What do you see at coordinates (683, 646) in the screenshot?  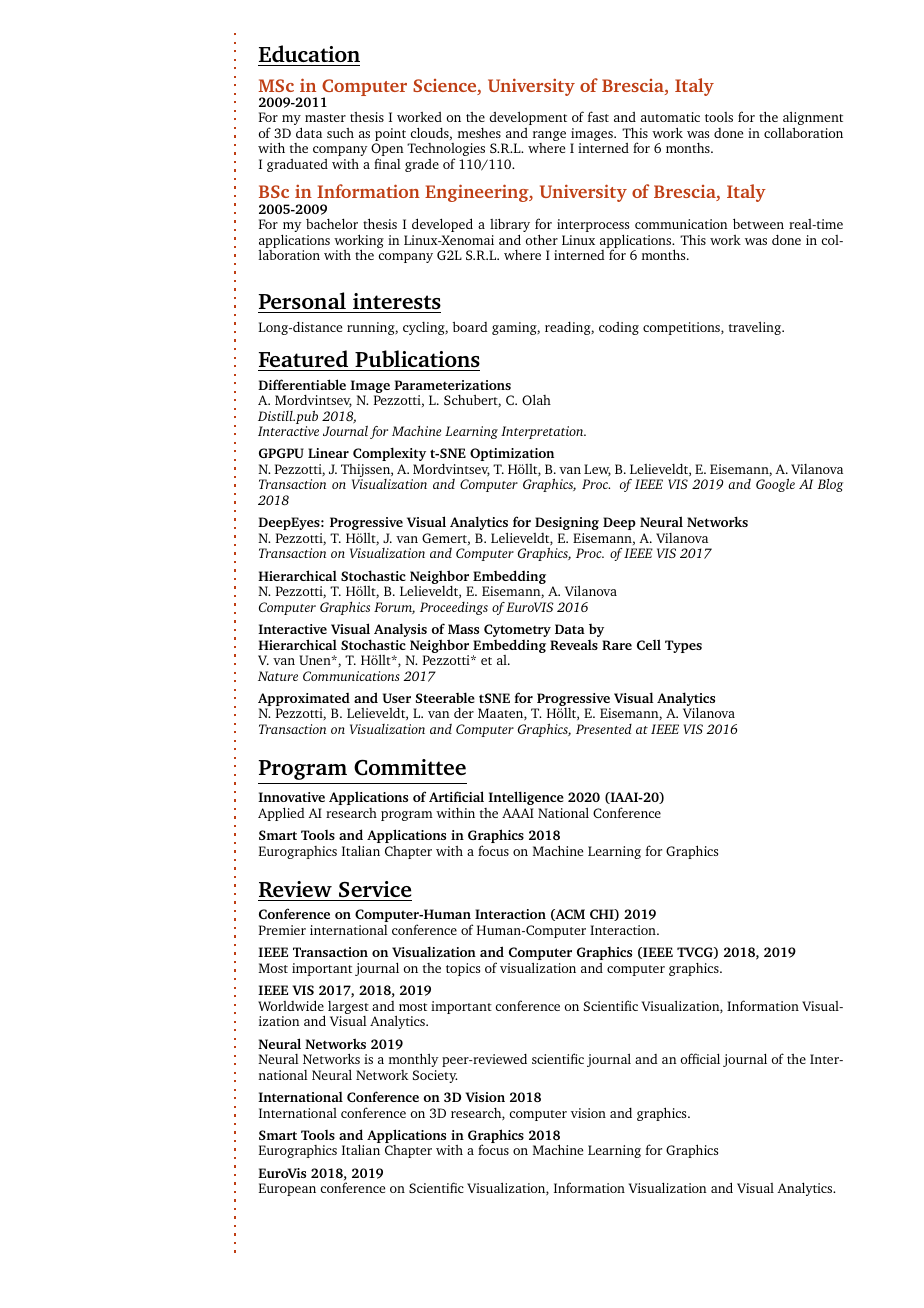 I see `Types` at bounding box center [683, 646].
